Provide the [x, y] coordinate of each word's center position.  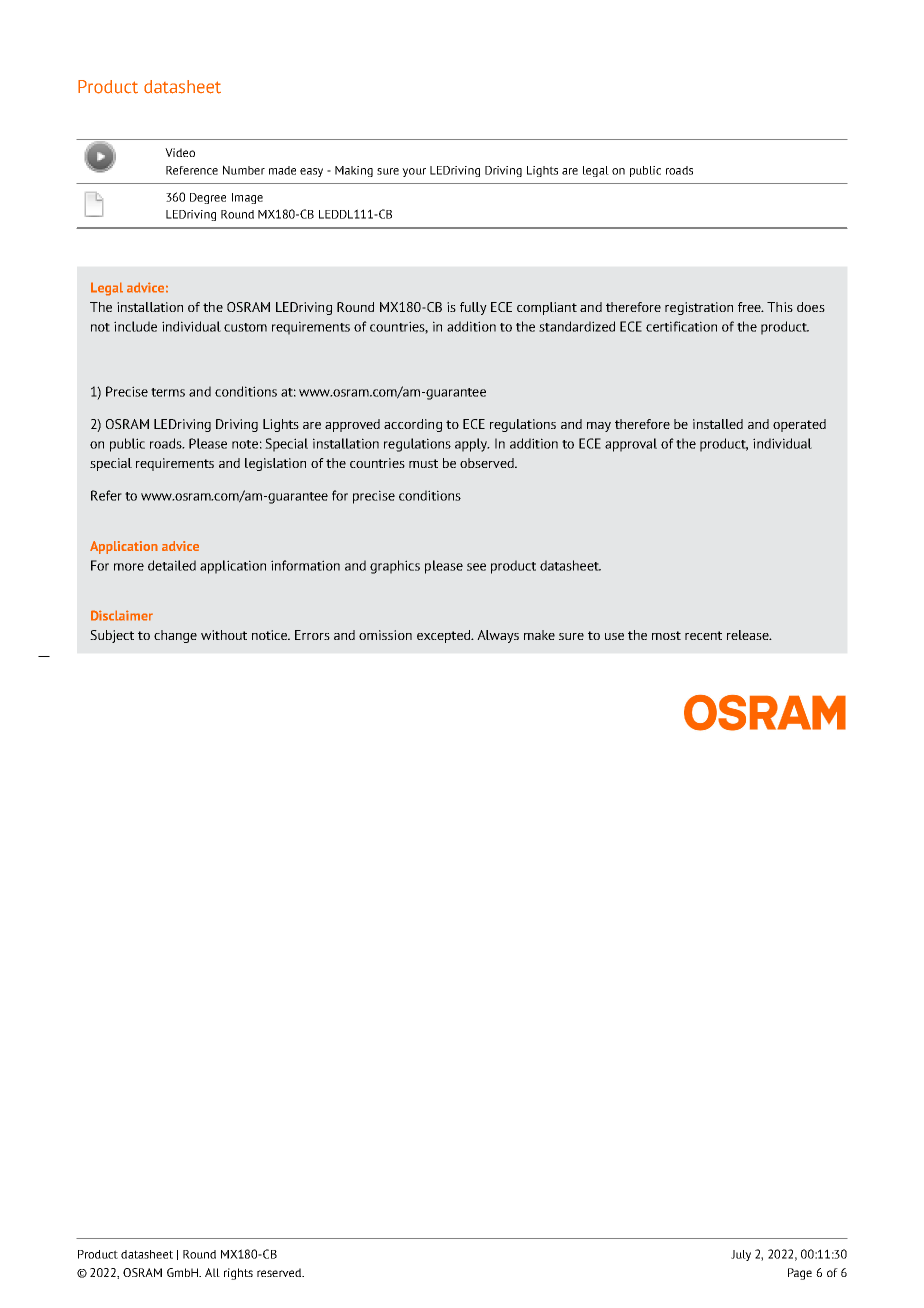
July [741, 1255]
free [750, 307]
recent [703, 635]
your [414, 172]
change [175, 636]
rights [238, 1274]
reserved [280, 1272]
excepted [444, 636]
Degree [208, 198]
